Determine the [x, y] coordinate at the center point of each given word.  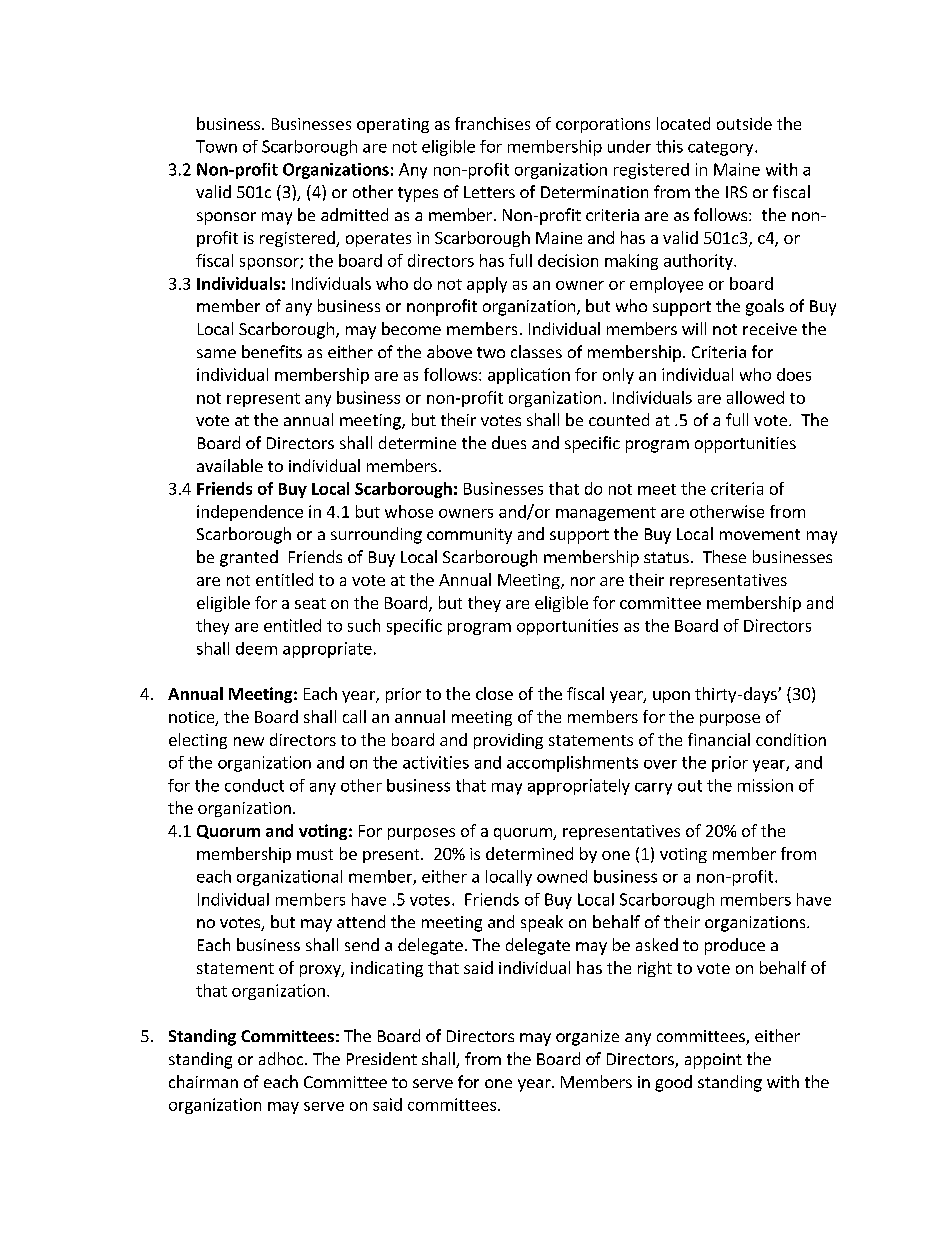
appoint [713, 1061]
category [722, 148]
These [724, 556]
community [469, 536]
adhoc [282, 1058]
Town [216, 146]
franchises [492, 123]
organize [587, 1038]
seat [310, 603]
